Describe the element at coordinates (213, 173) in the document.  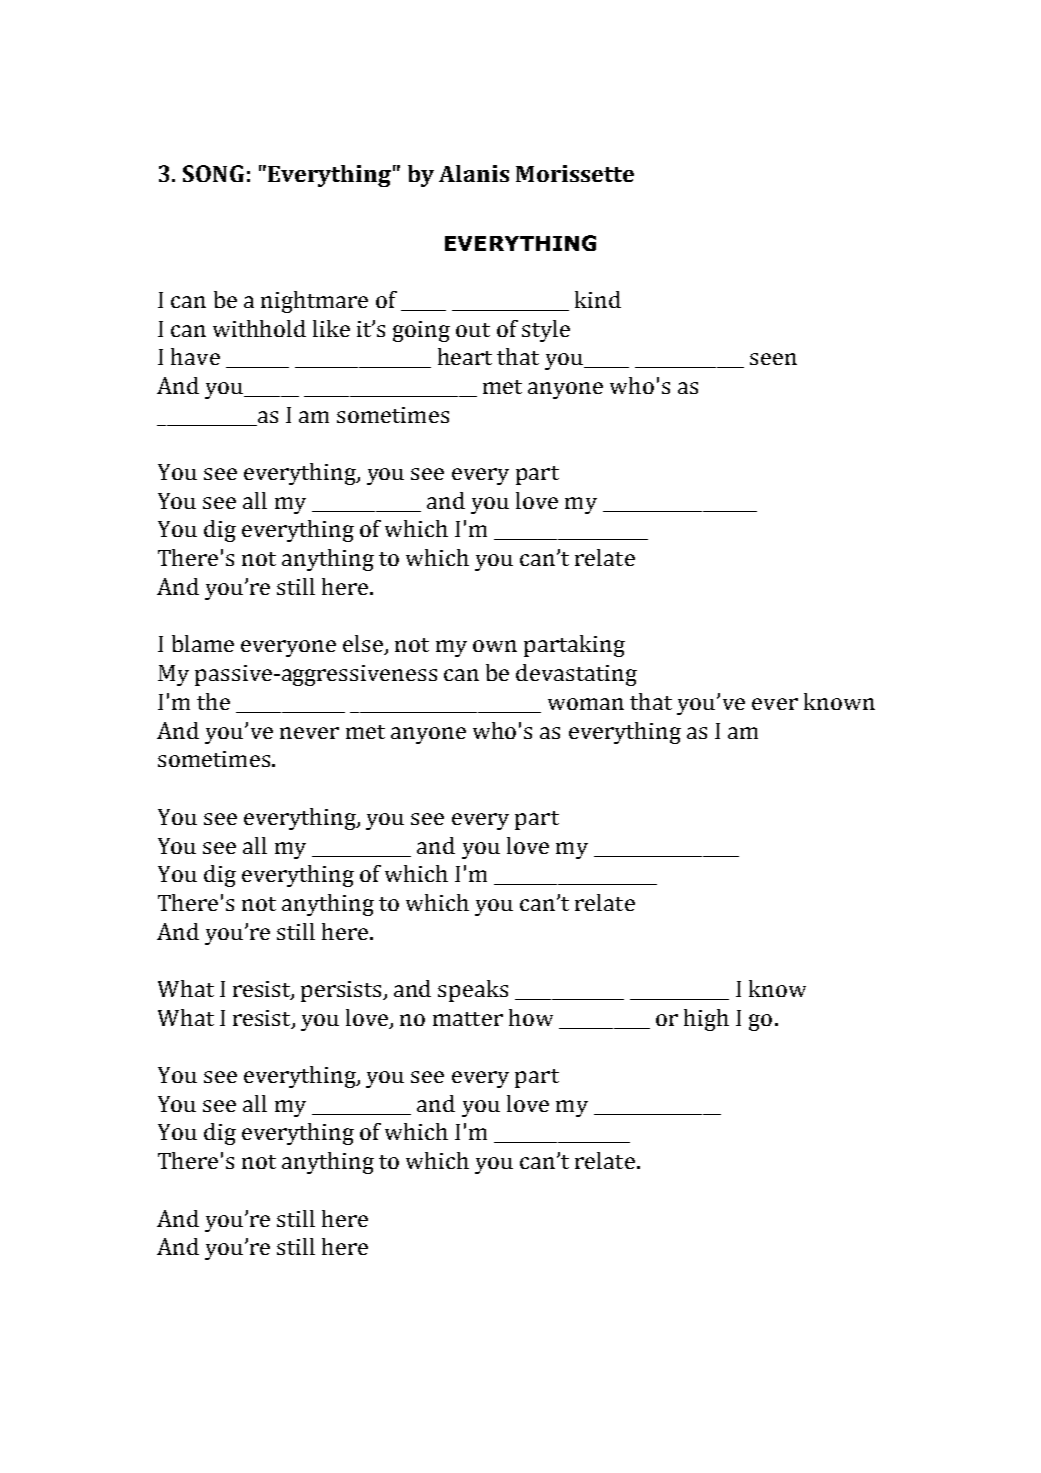
I see `SONG` at that location.
